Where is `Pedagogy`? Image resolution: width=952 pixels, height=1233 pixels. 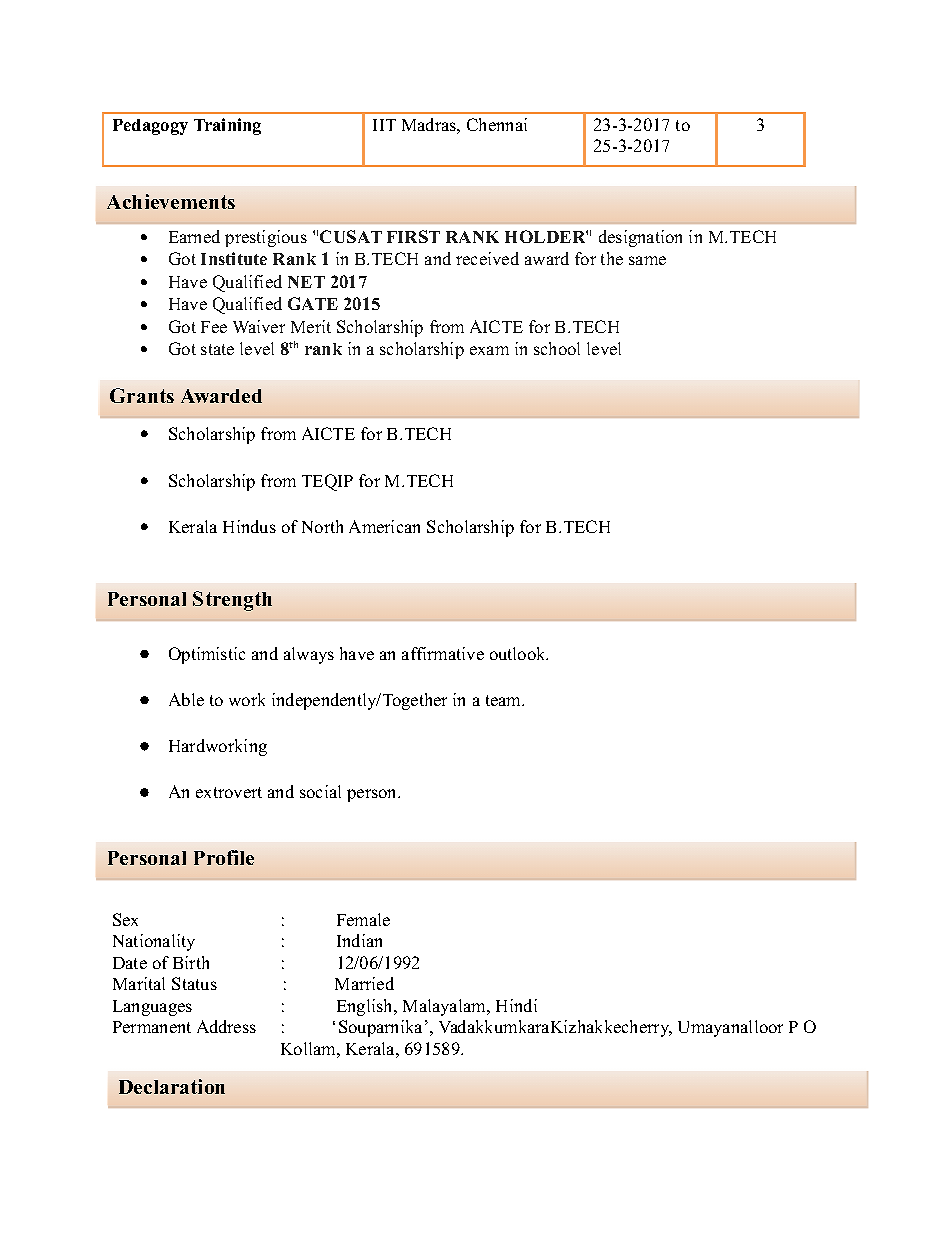 Pedagogy is located at coordinates (150, 127).
